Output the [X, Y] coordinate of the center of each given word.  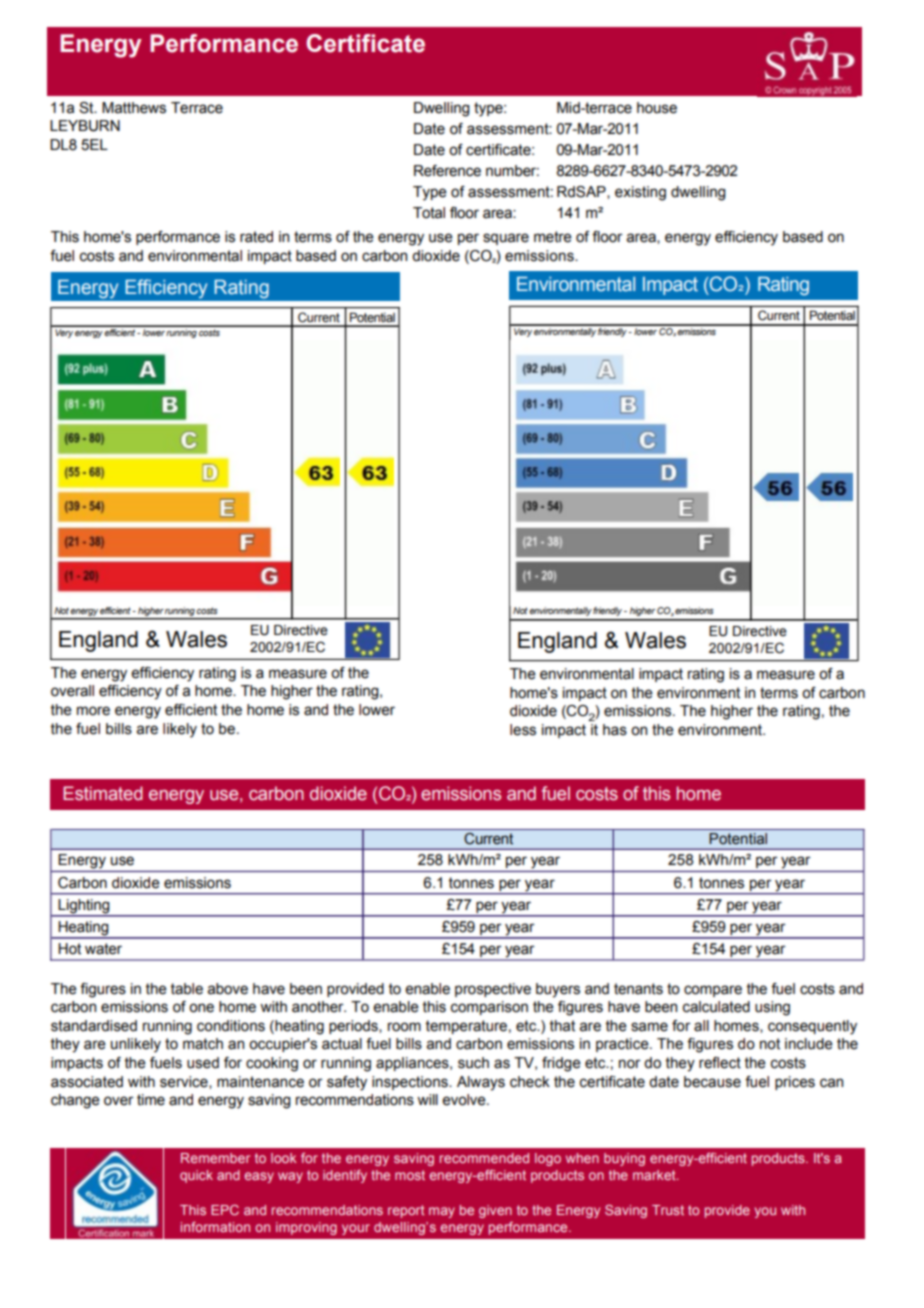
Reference [447, 171]
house [657, 108]
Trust [668, 1210]
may [442, 1212]
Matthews [134, 108]
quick [196, 1176]
